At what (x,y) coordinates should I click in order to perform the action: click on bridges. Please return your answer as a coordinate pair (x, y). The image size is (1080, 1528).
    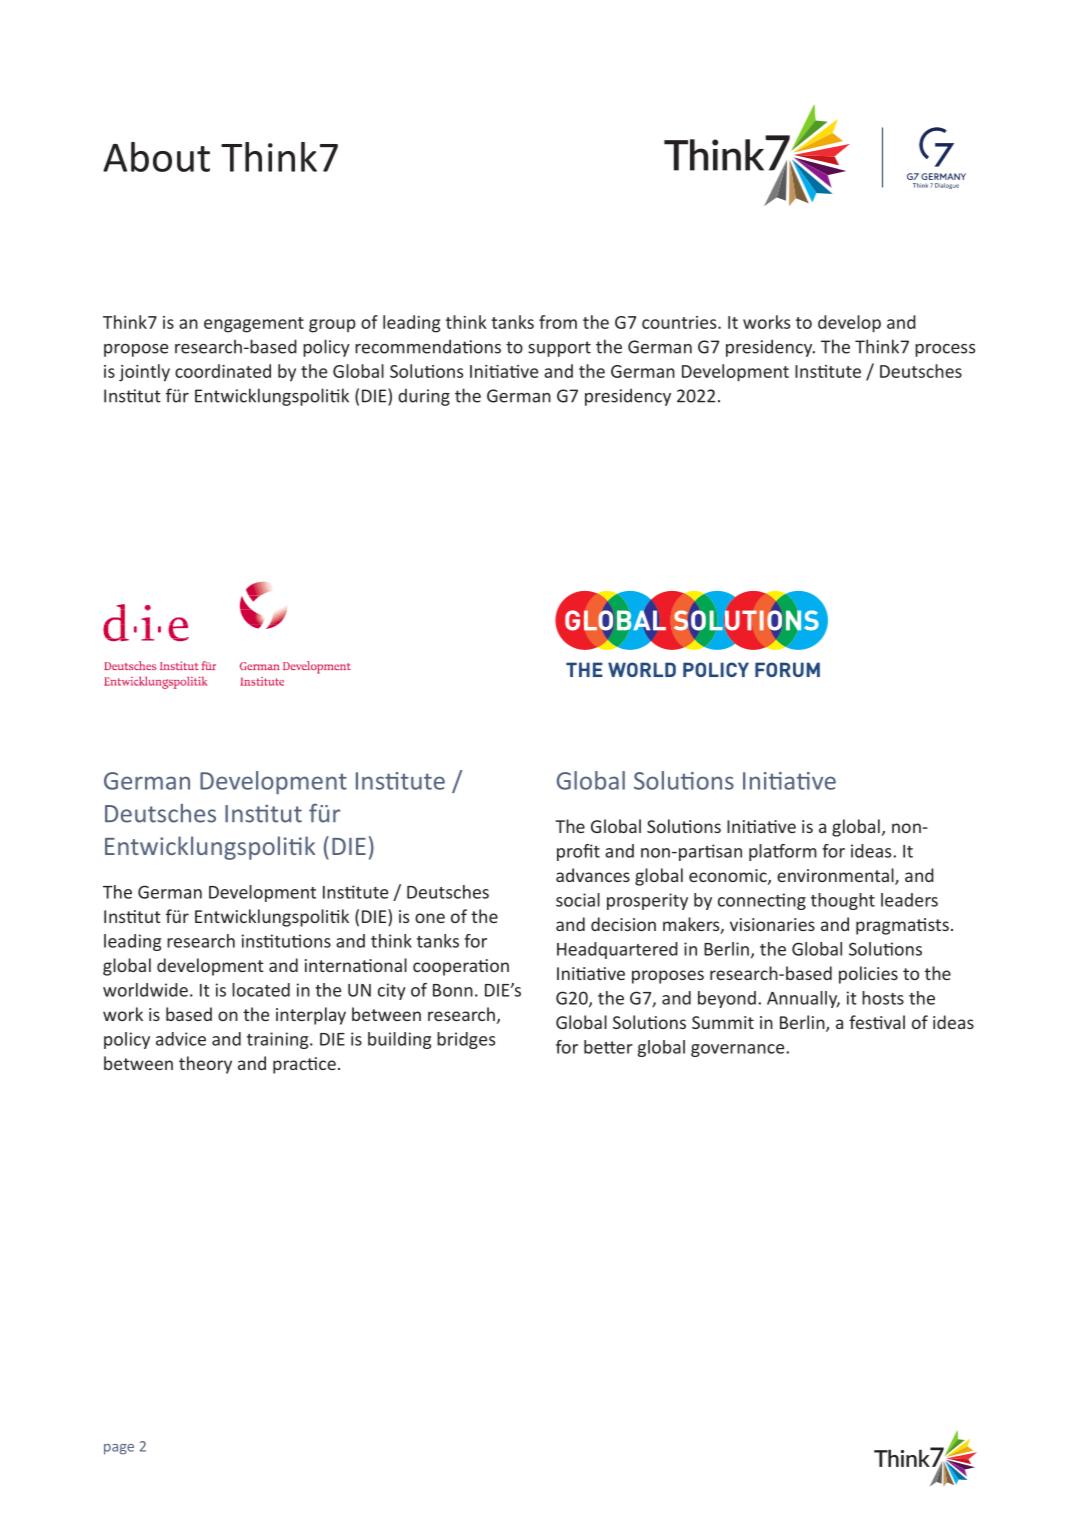
    Looking at the image, I should click on (466, 1040).
